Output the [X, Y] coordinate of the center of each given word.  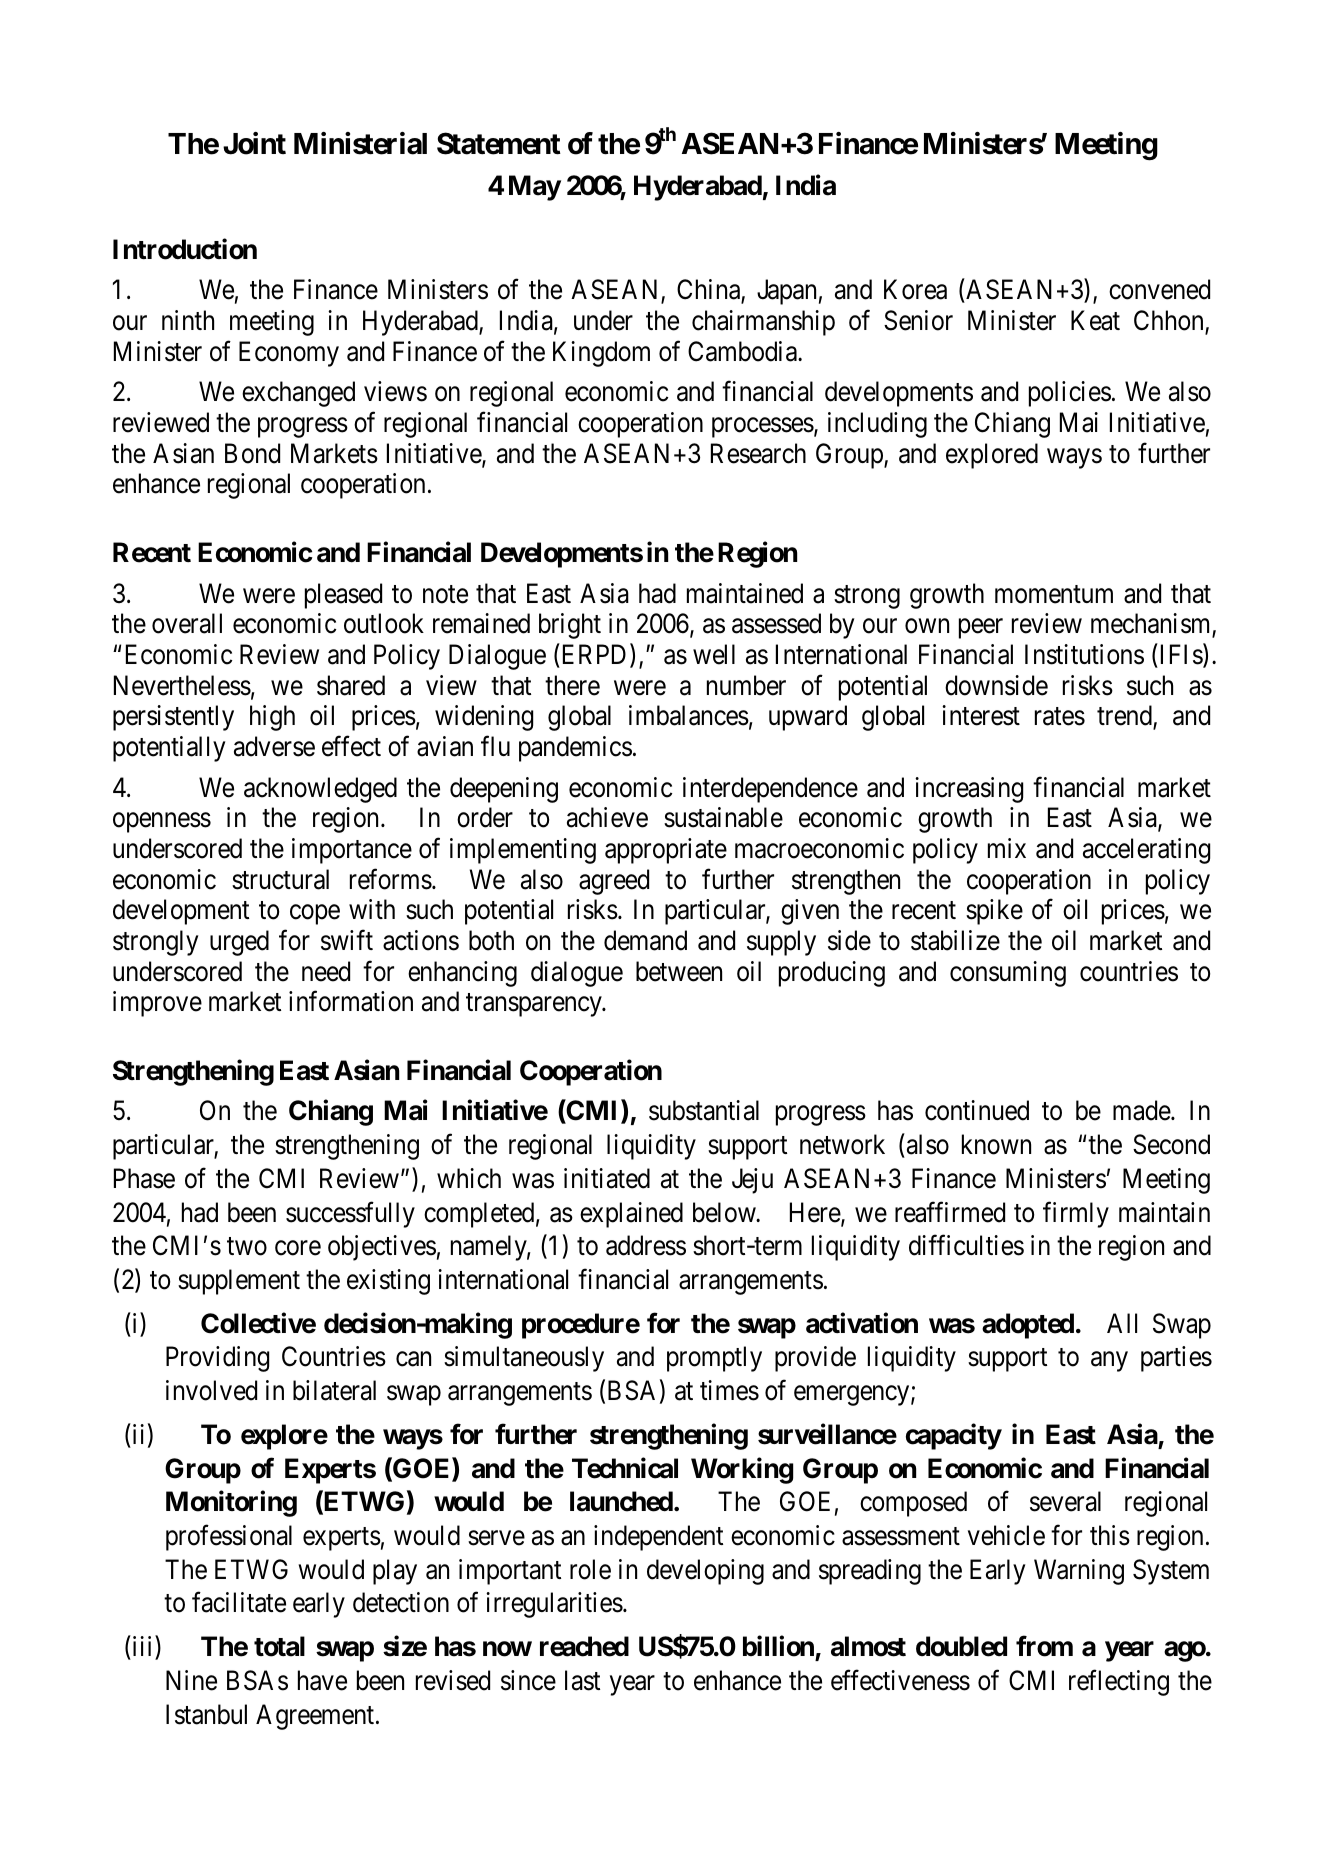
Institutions [1084, 654]
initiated [607, 1178]
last [582, 1680]
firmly [1076, 1214]
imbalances [689, 715]
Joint [254, 143]
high [272, 718]
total [279, 1646]
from [1044, 1646]
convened [1159, 289]
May [535, 188]
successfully [350, 1214]
